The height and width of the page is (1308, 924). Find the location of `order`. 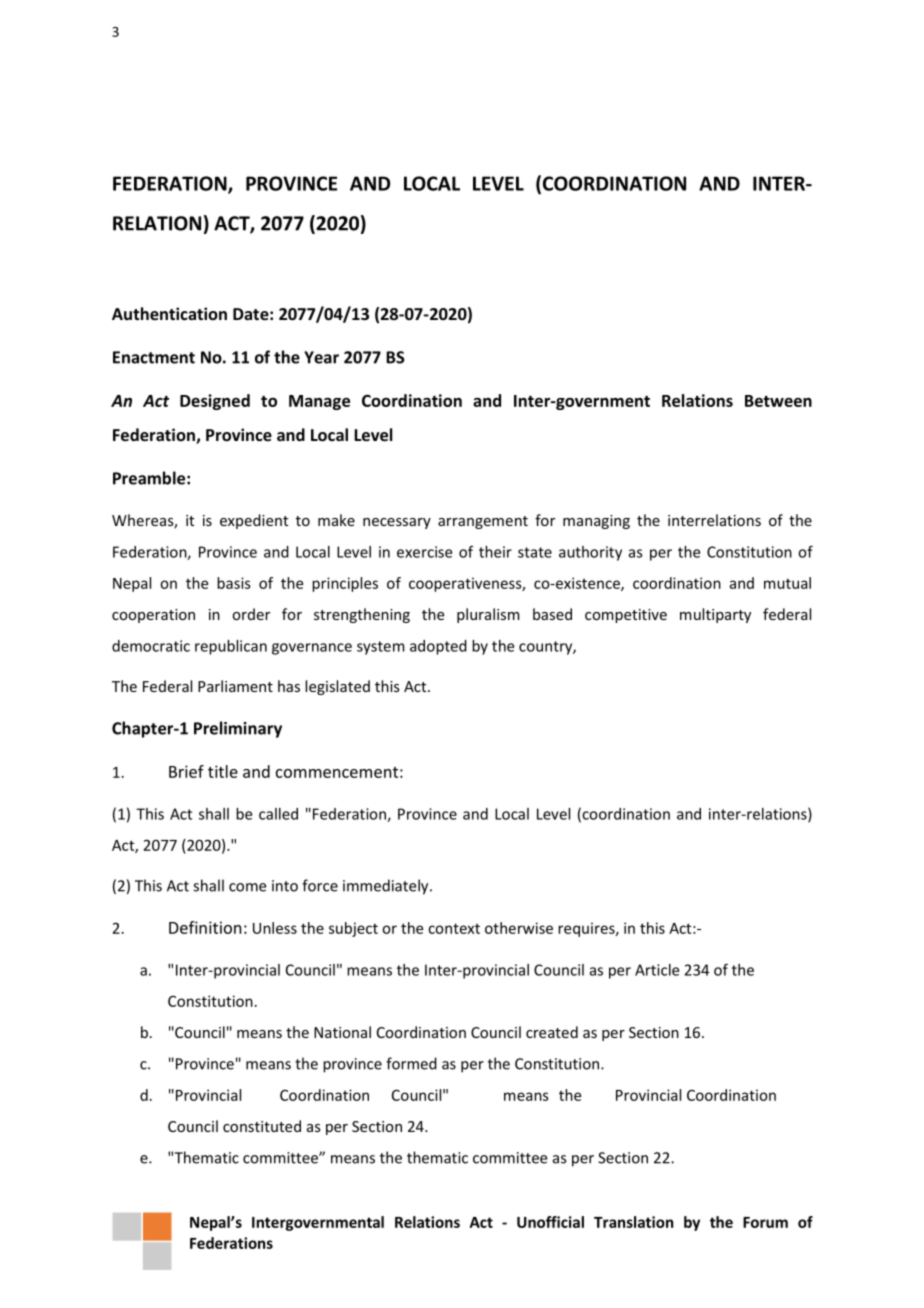

order is located at coordinates (251, 614).
